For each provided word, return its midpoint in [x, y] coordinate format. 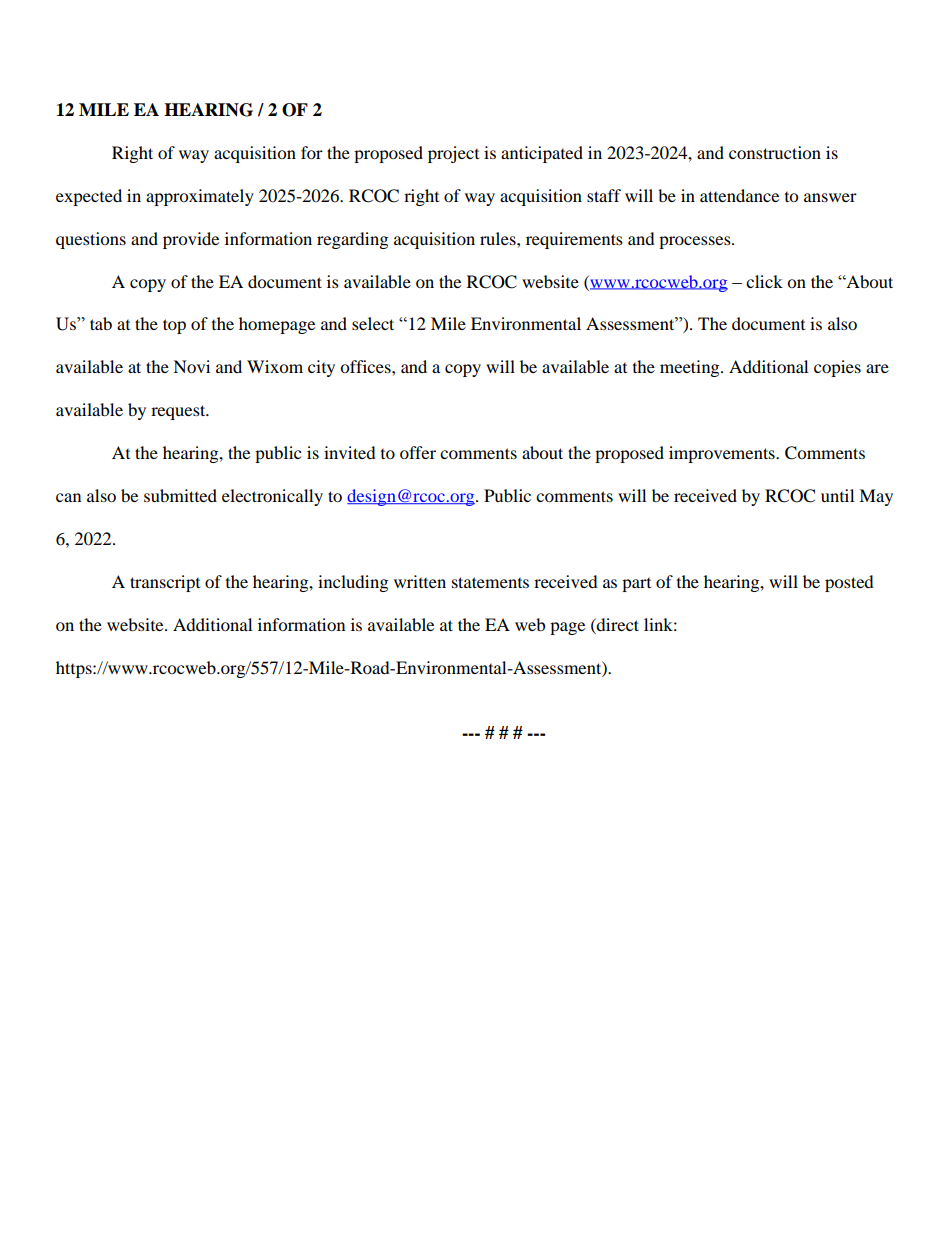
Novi [191, 366]
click [764, 281]
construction [775, 152]
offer [418, 452]
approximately [200, 197]
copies [837, 368]
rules [499, 238]
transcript [165, 583]
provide [191, 240]
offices [366, 366]
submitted [180, 495]
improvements [723, 454]
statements [490, 582]
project [453, 154]
